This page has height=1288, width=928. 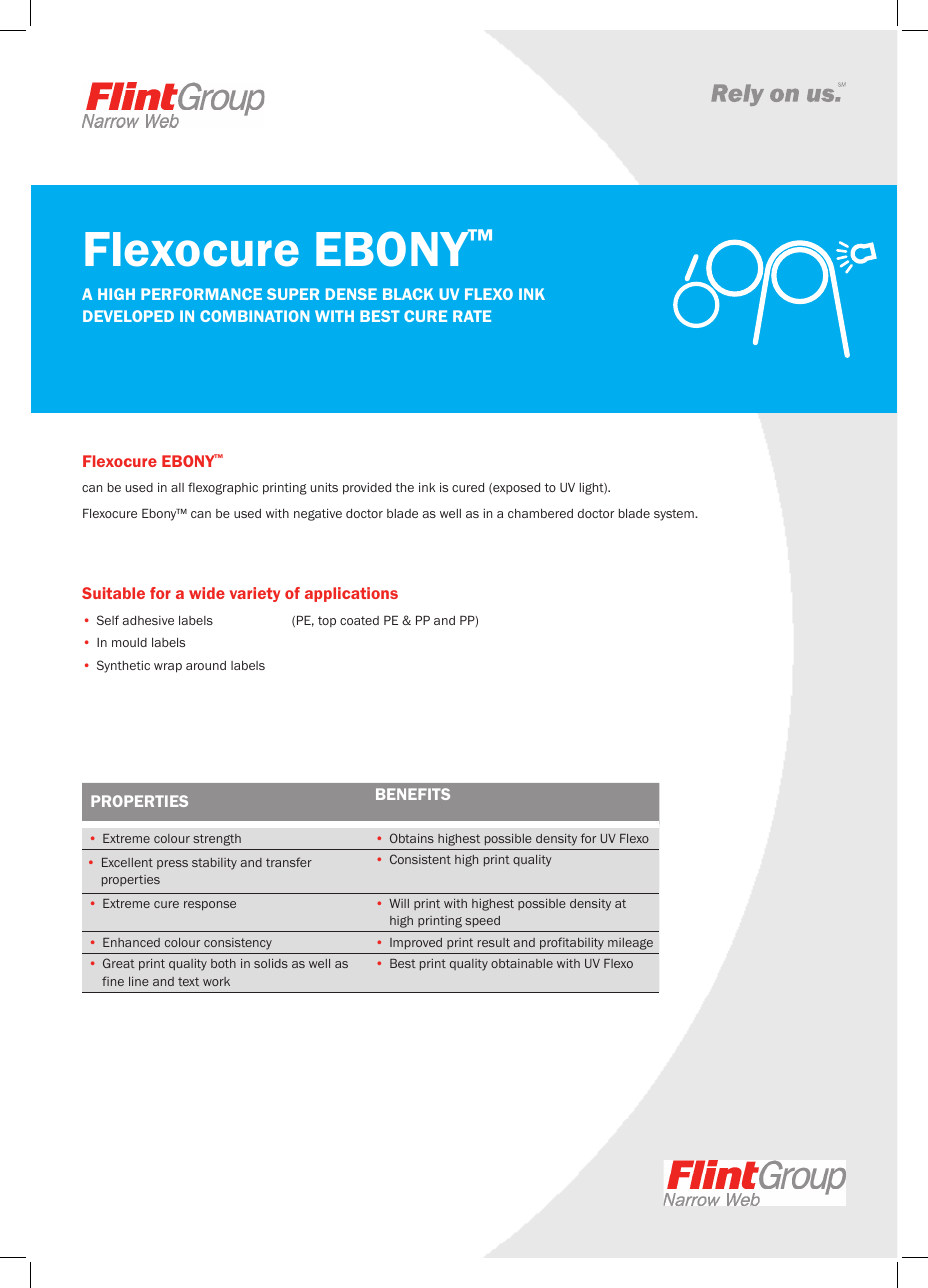 What do you see at coordinates (416, 943) in the page?
I see `Improved` at bounding box center [416, 943].
